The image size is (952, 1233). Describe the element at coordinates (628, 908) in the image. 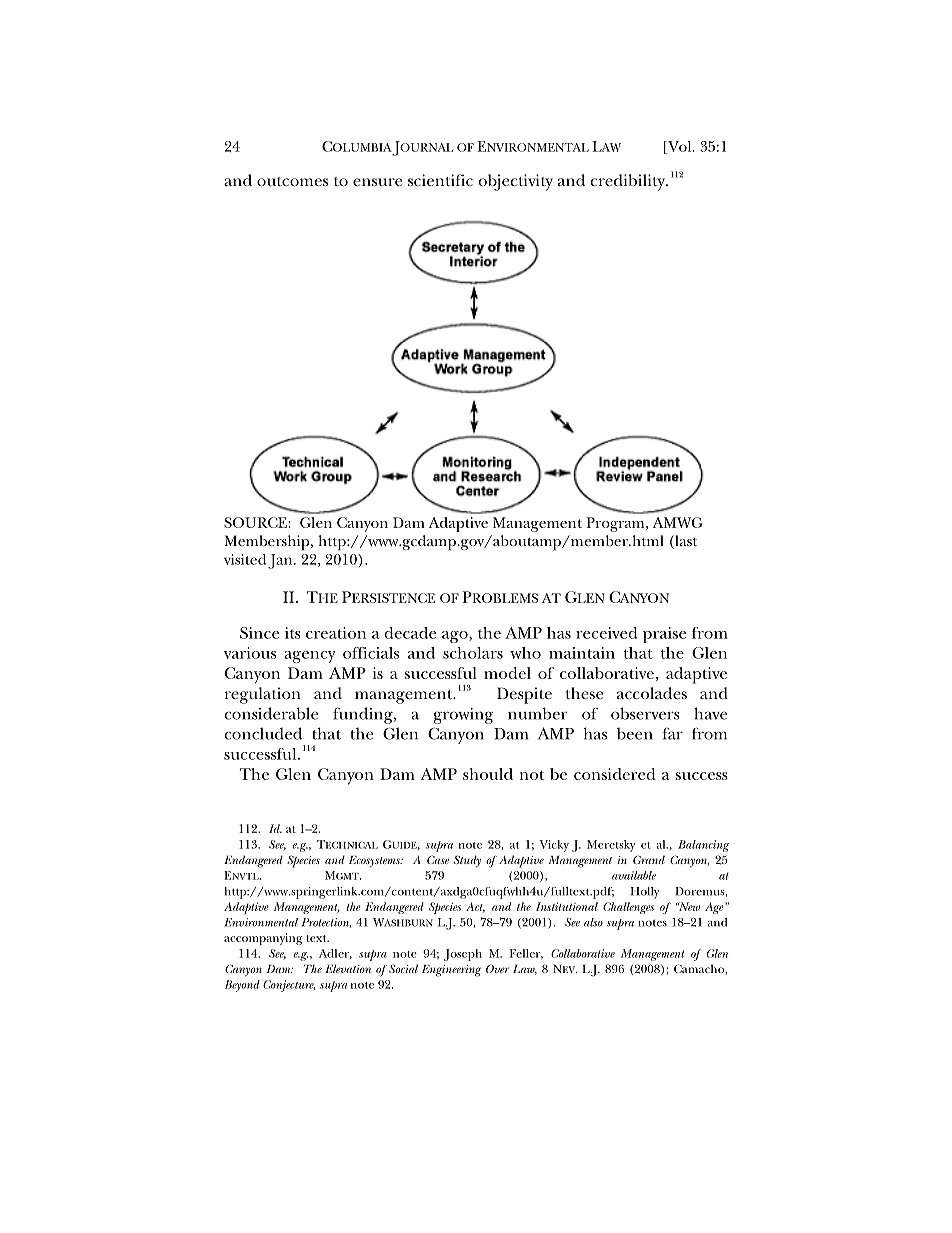

I see `Challenges` at that location.
